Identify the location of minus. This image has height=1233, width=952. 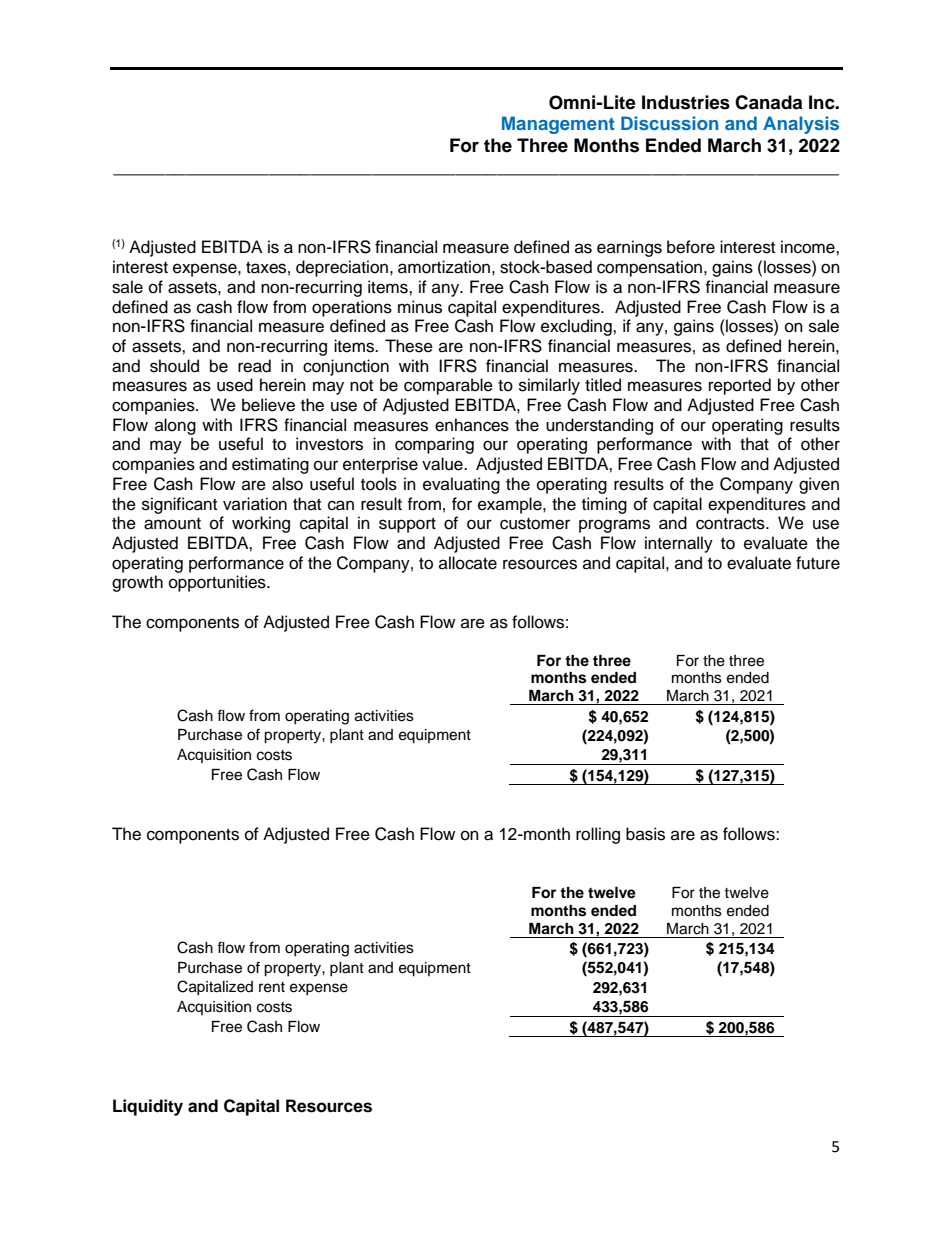
(420, 307).
